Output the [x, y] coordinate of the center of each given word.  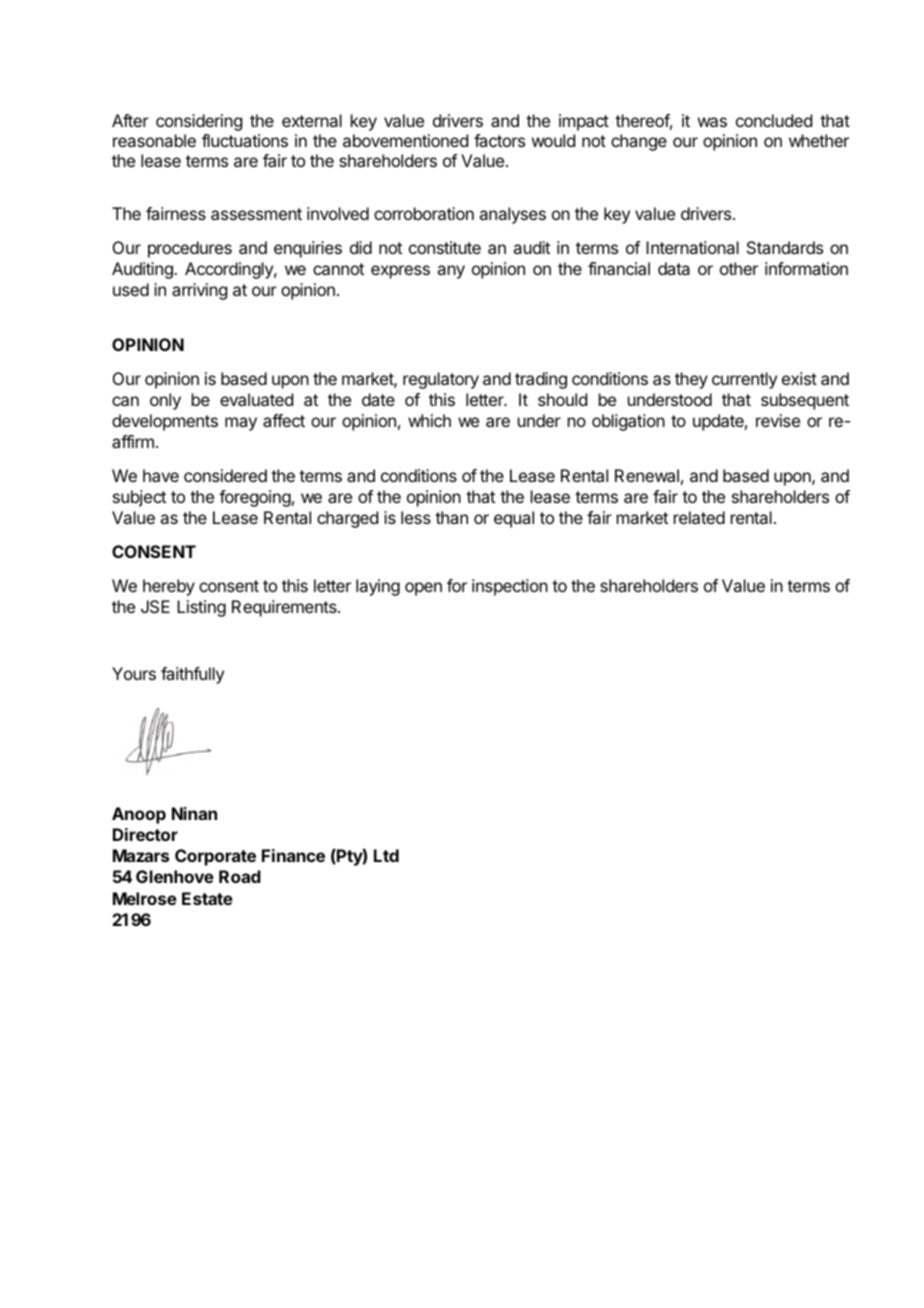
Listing [201, 608]
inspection [510, 587]
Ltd [386, 855]
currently [744, 380]
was [712, 122]
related [699, 517]
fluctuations [245, 140]
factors [499, 140]
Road [240, 876]
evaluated [256, 399]
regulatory [441, 380]
